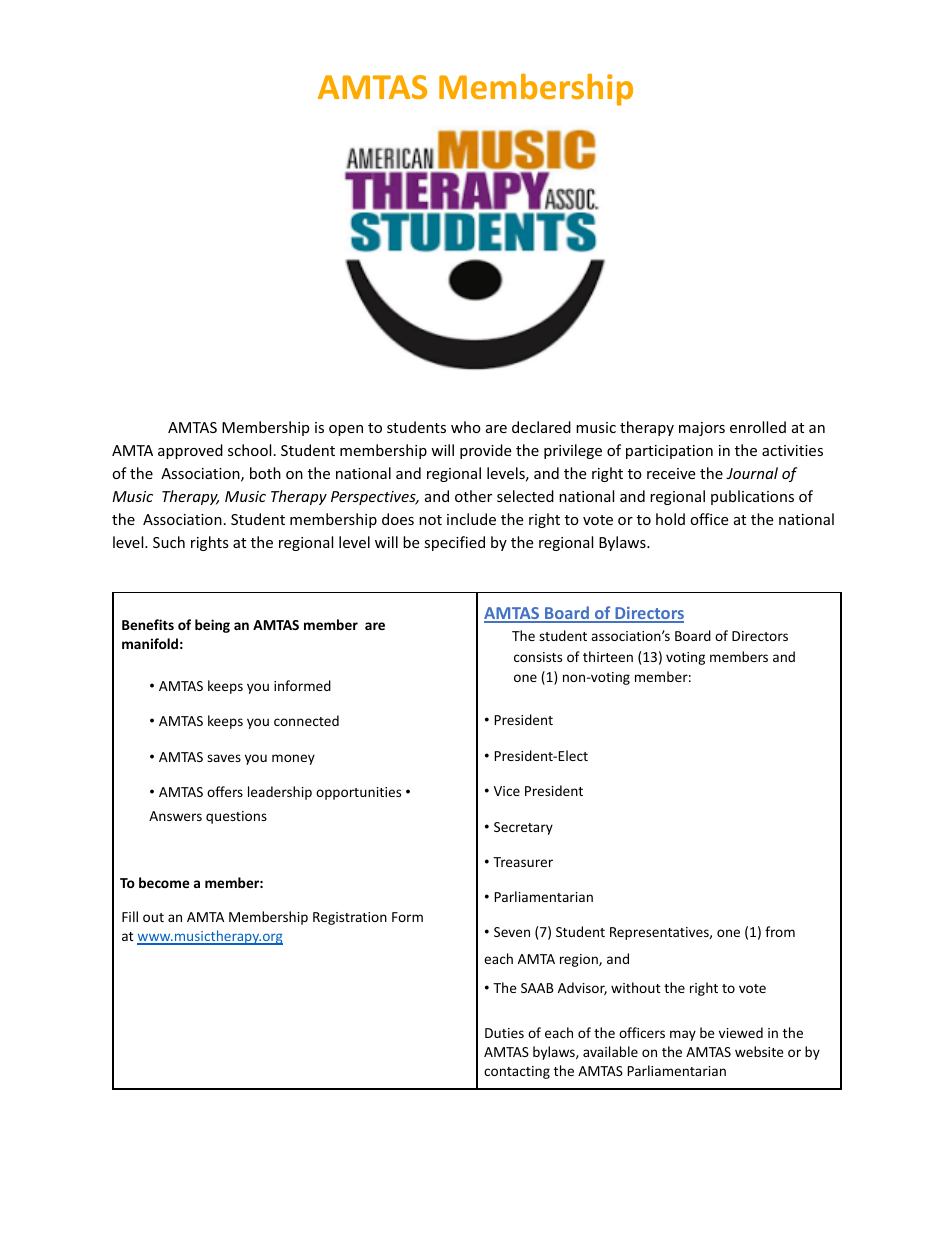  What do you see at coordinates (608, 656) in the document?
I see `thirteen` at bounding box center [608, 656].
